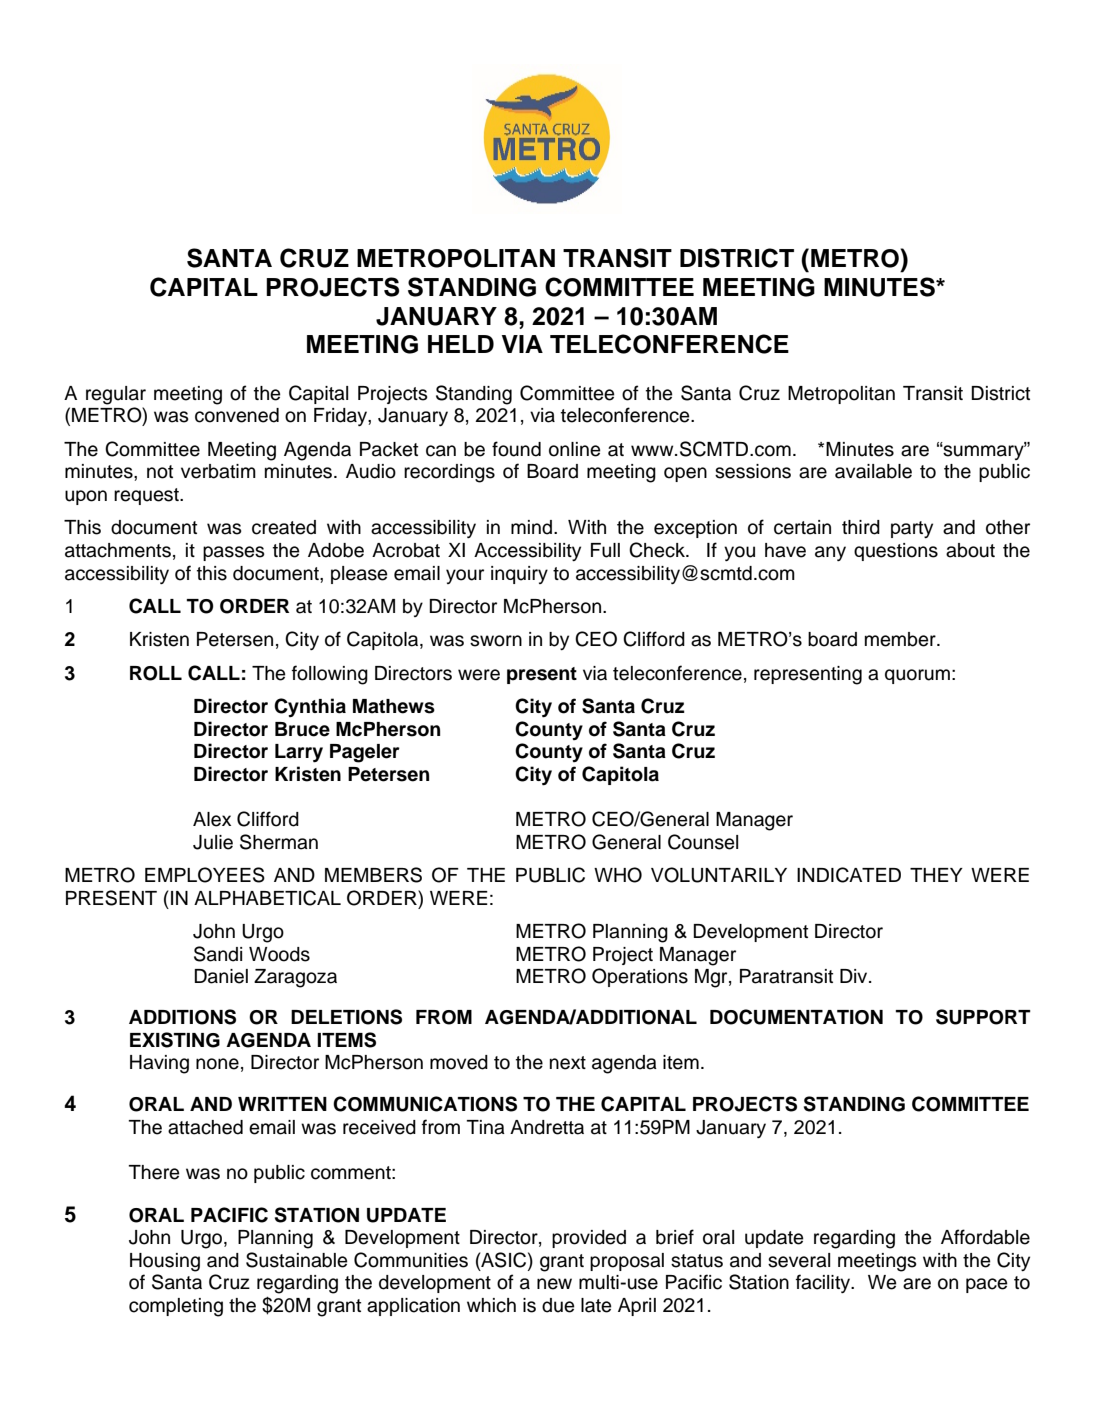  What do you see at coordinates (237, 415) in the page?
I see `convened` at bounding box center [237, 415].
